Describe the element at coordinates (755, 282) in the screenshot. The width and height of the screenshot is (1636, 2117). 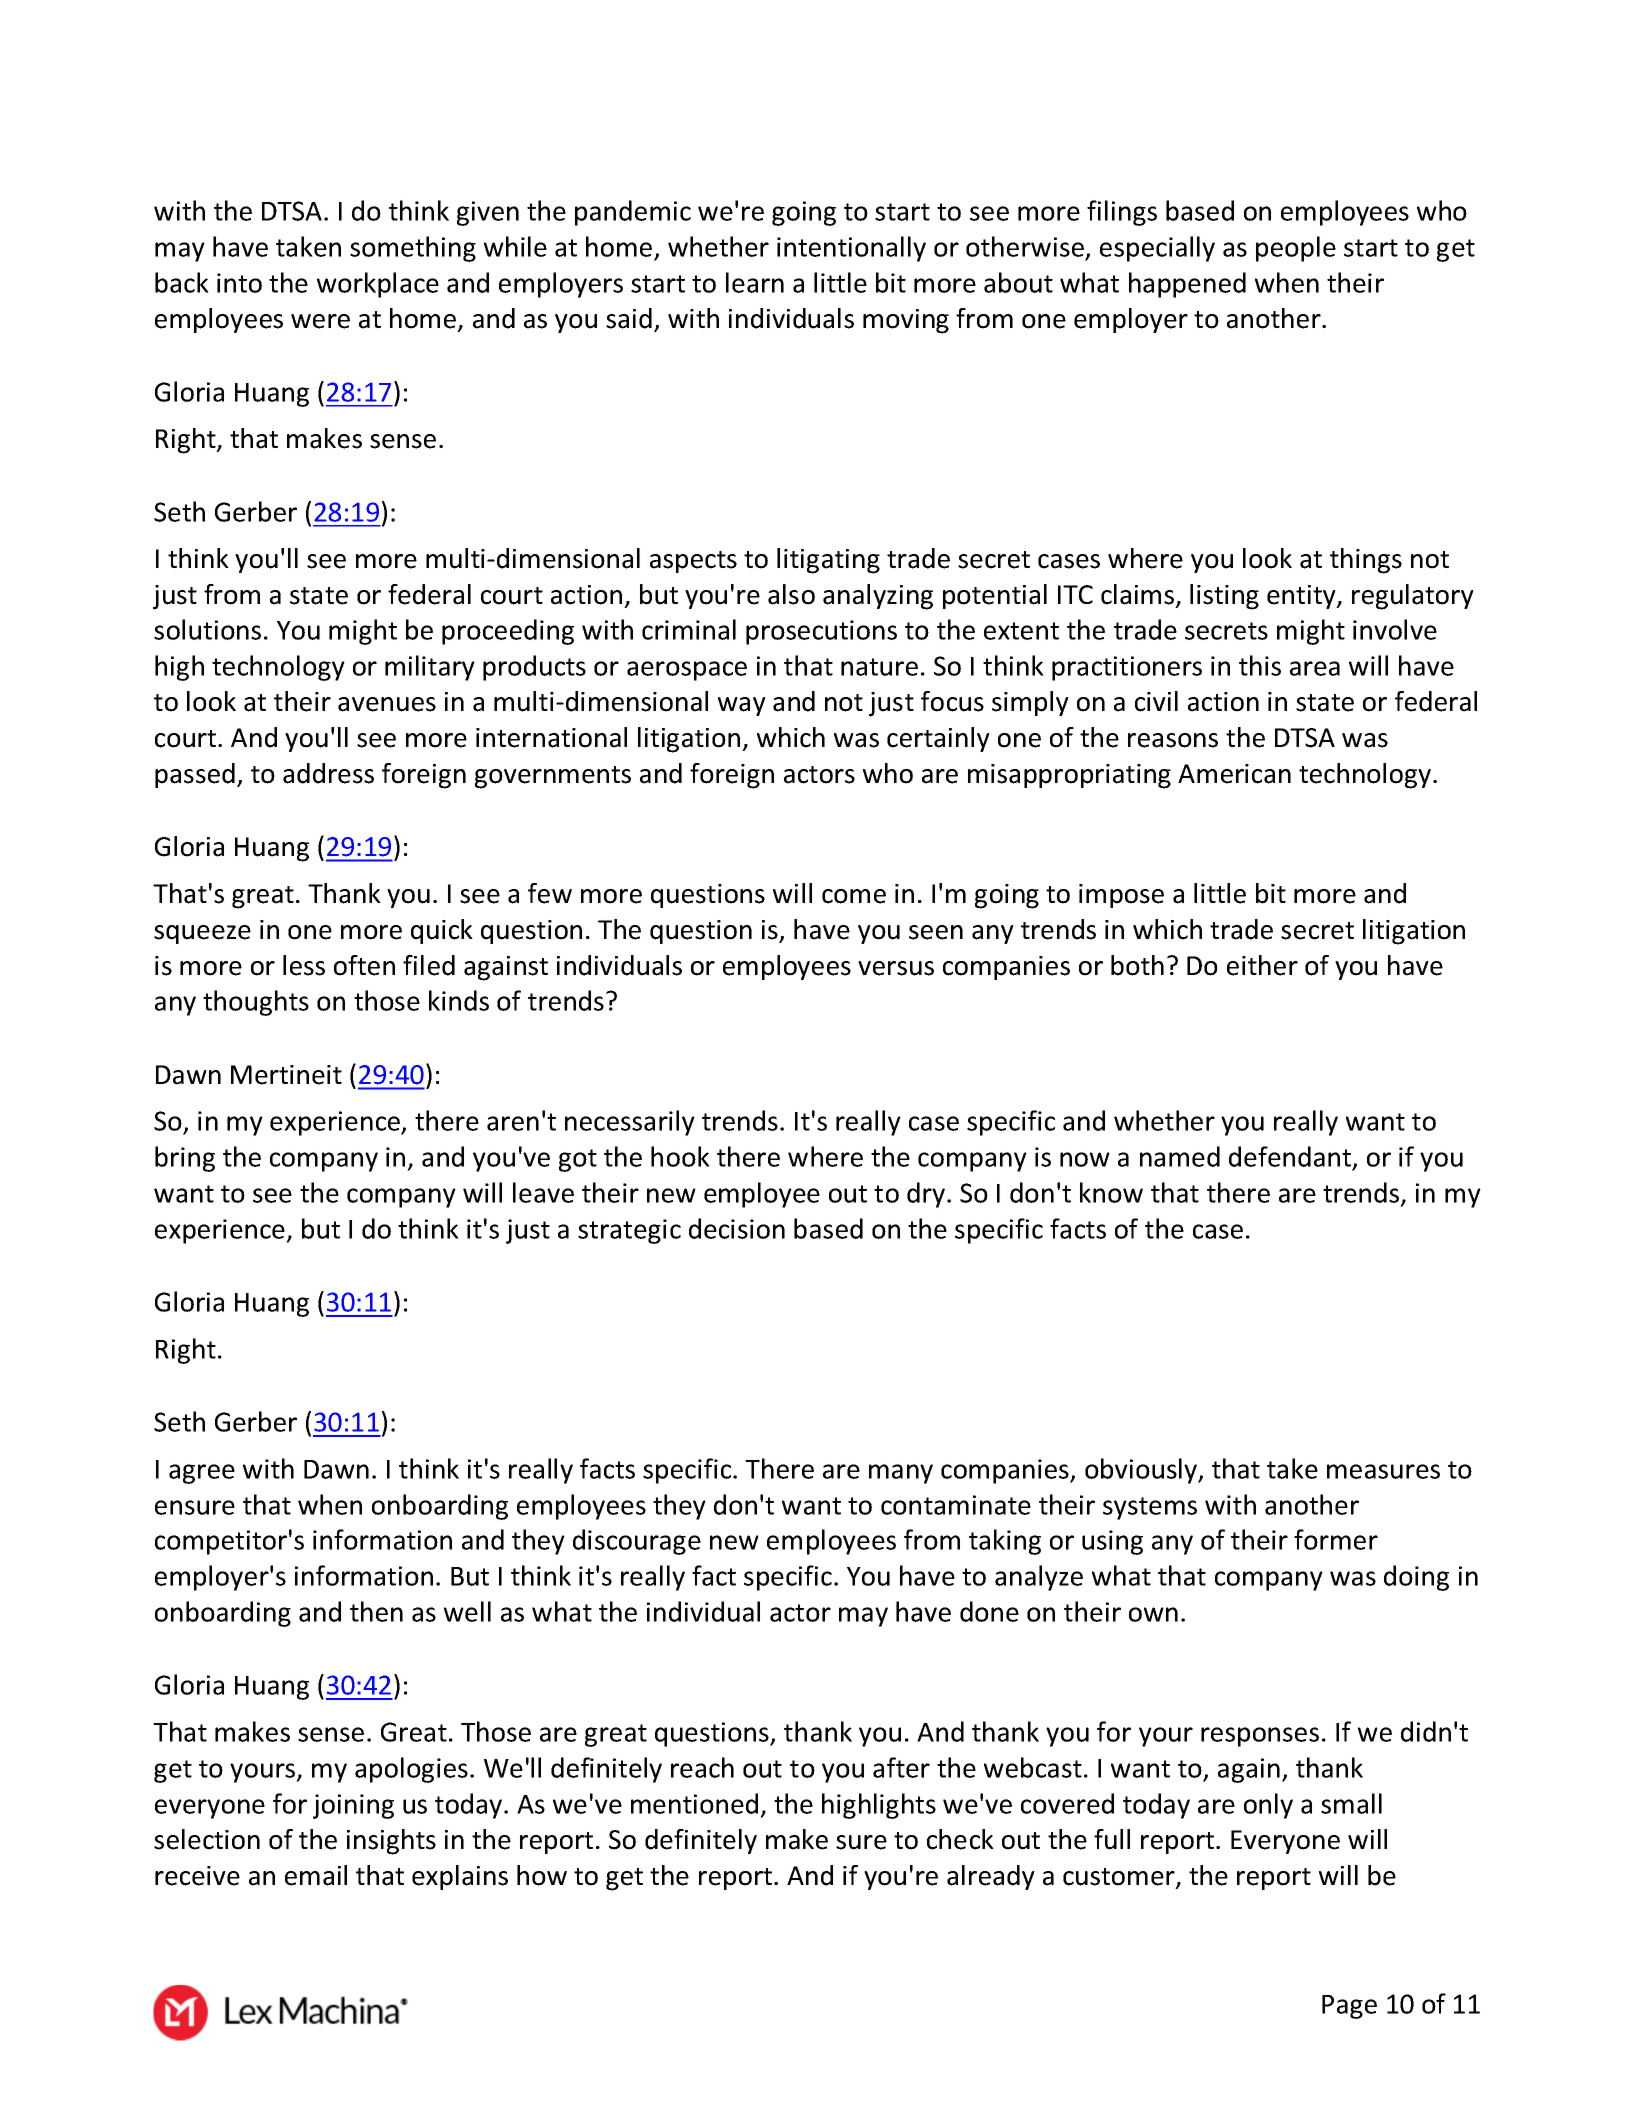
I see `learn` at that location.
